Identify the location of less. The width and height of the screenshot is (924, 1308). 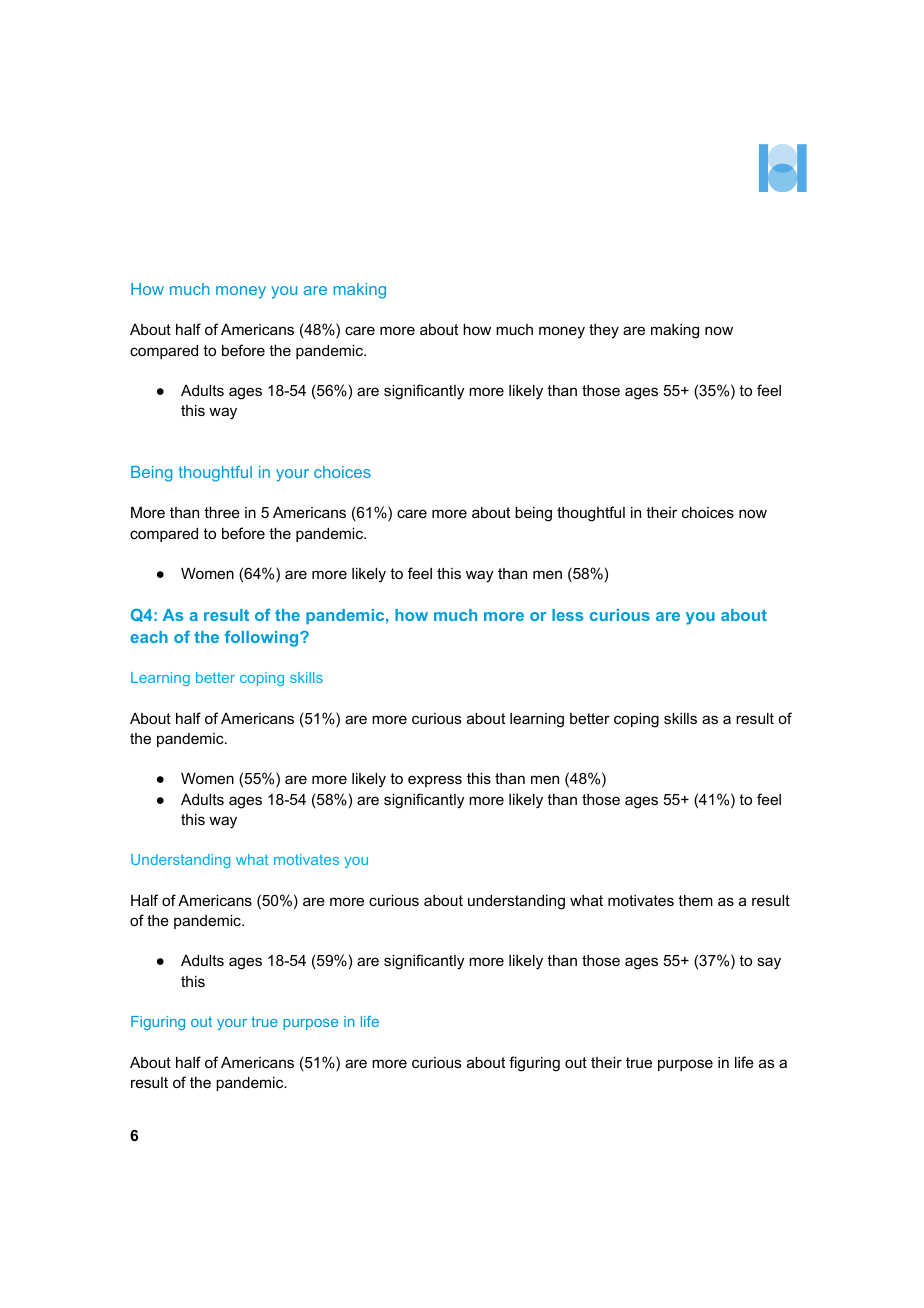
(567, 615).
